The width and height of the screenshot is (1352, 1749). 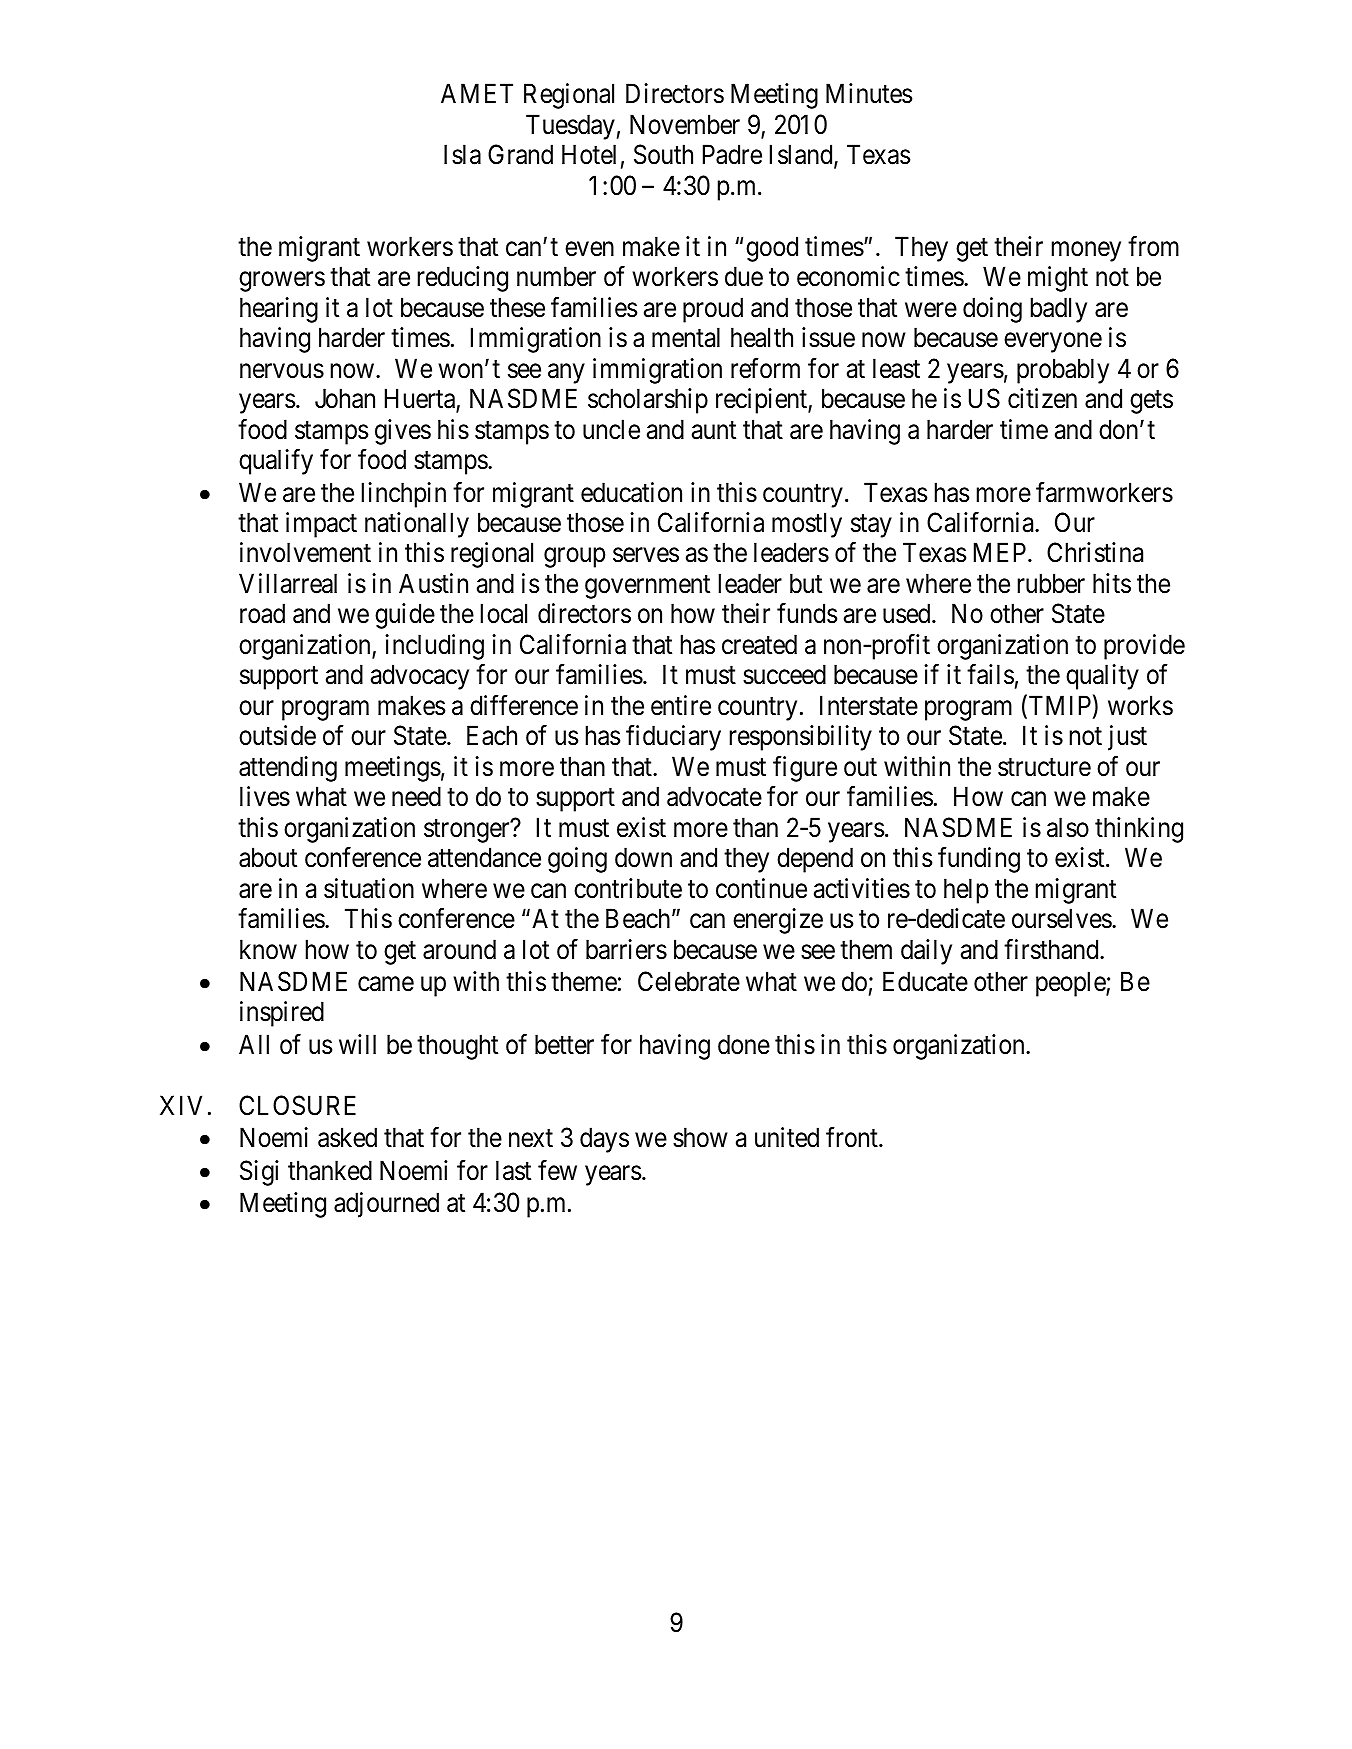 I want to click on asked, so click(x=347, y=1137).
